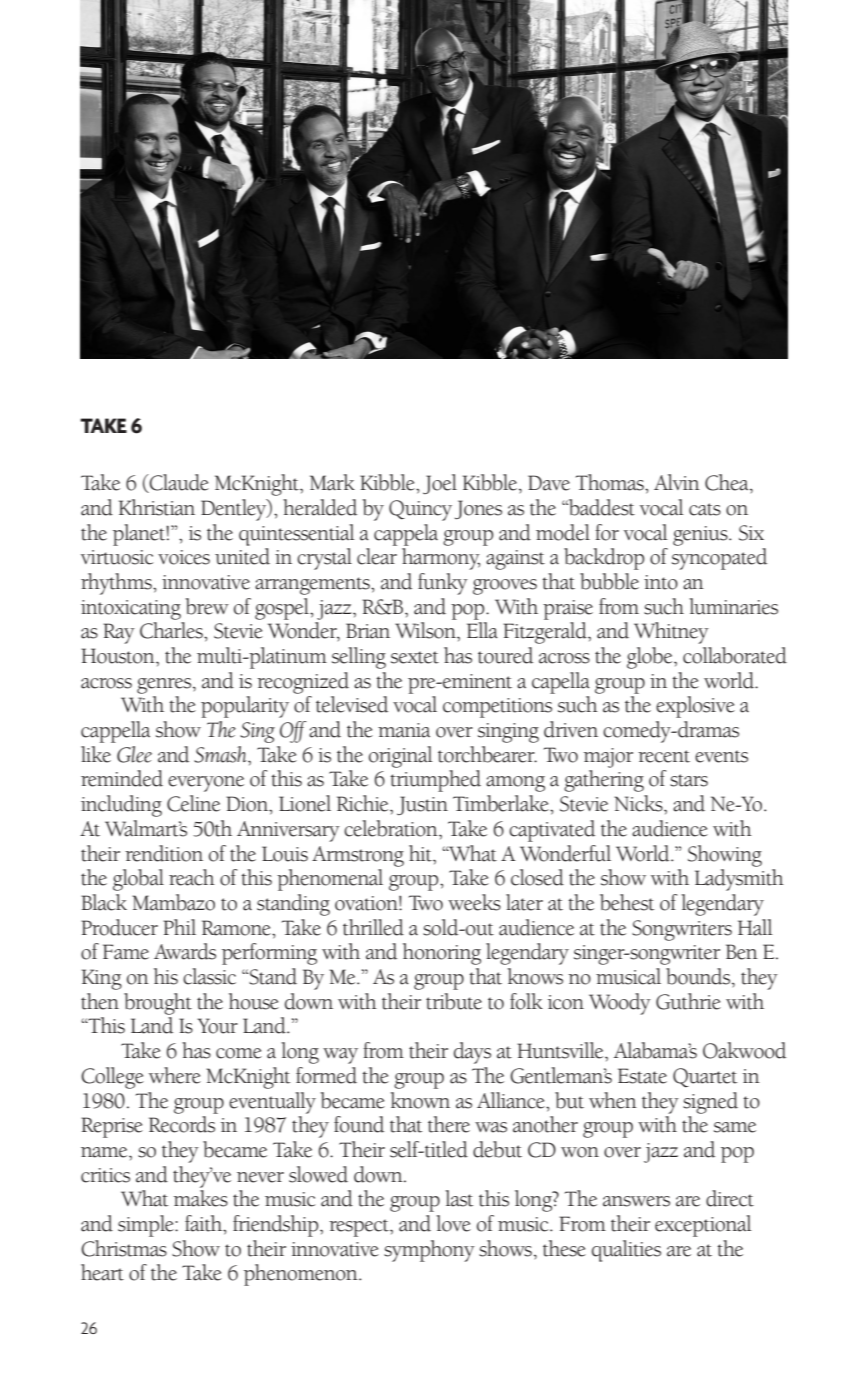  I want to click on qualities, so click(626, 1251).
